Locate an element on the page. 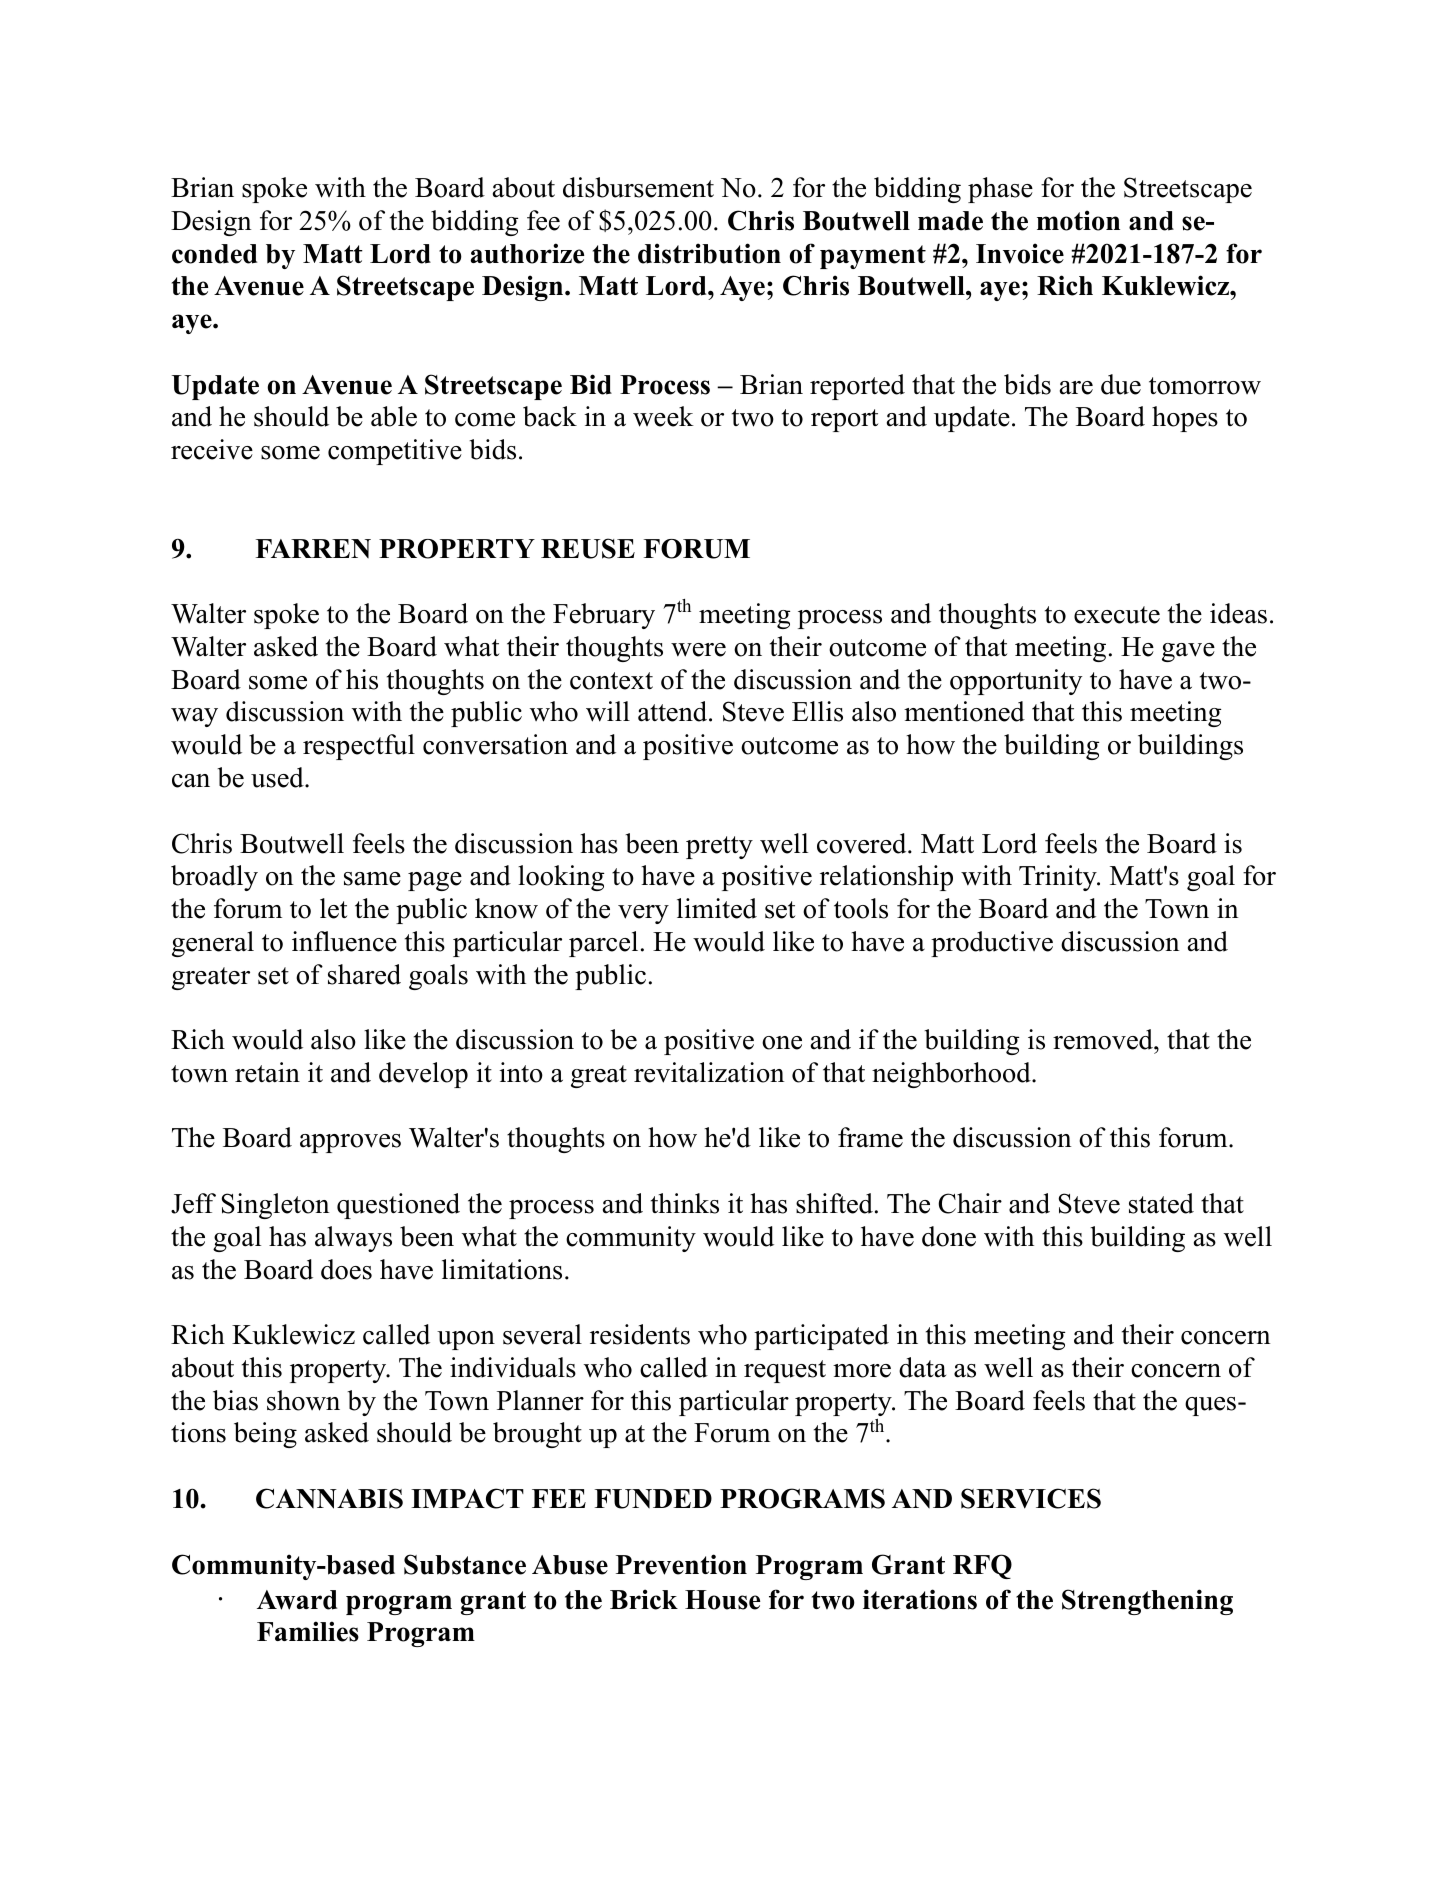  motion is located at coordinates (1078, 220).
